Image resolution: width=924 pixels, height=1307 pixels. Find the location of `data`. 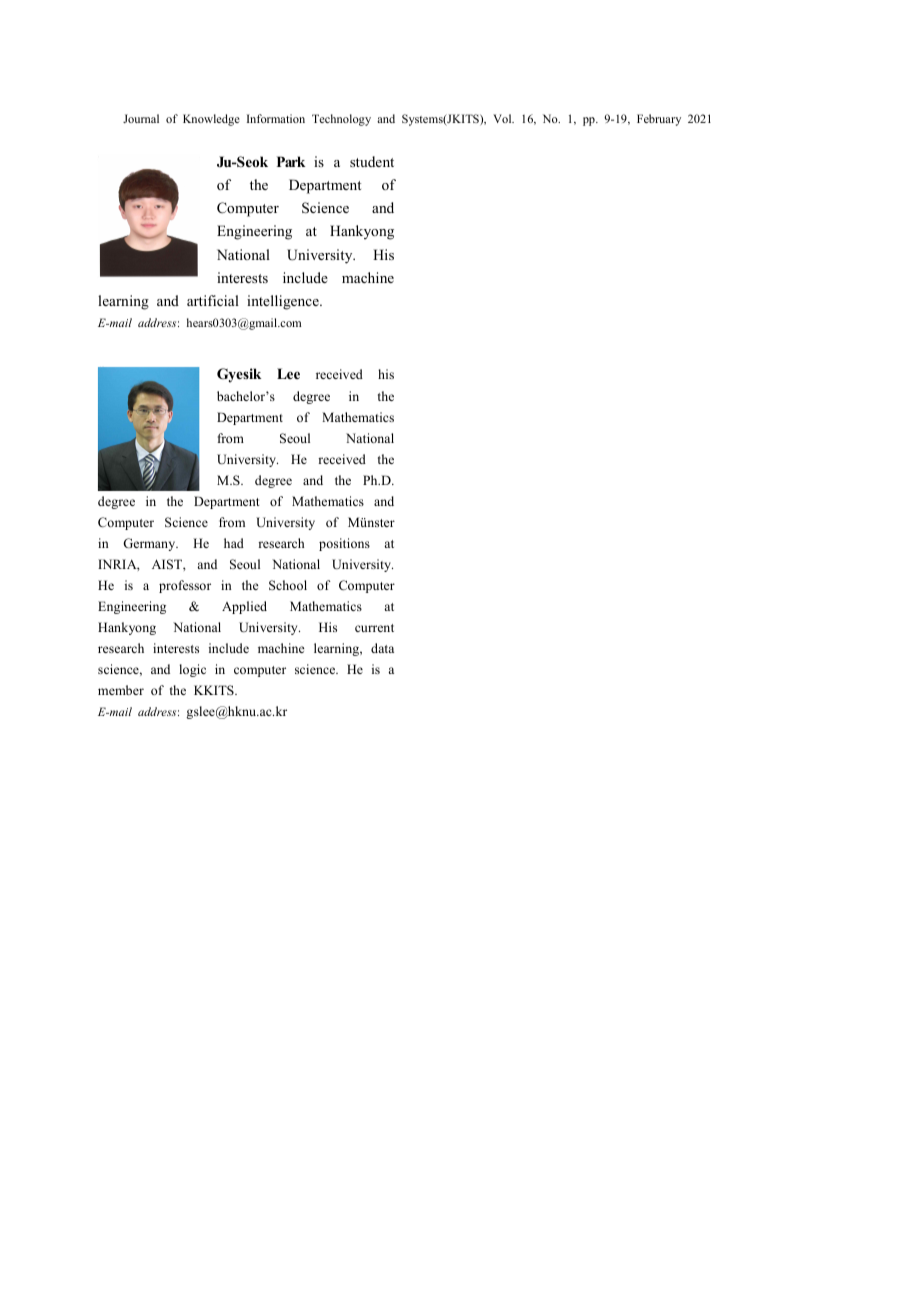

data is located at coordinates (382, 648).
